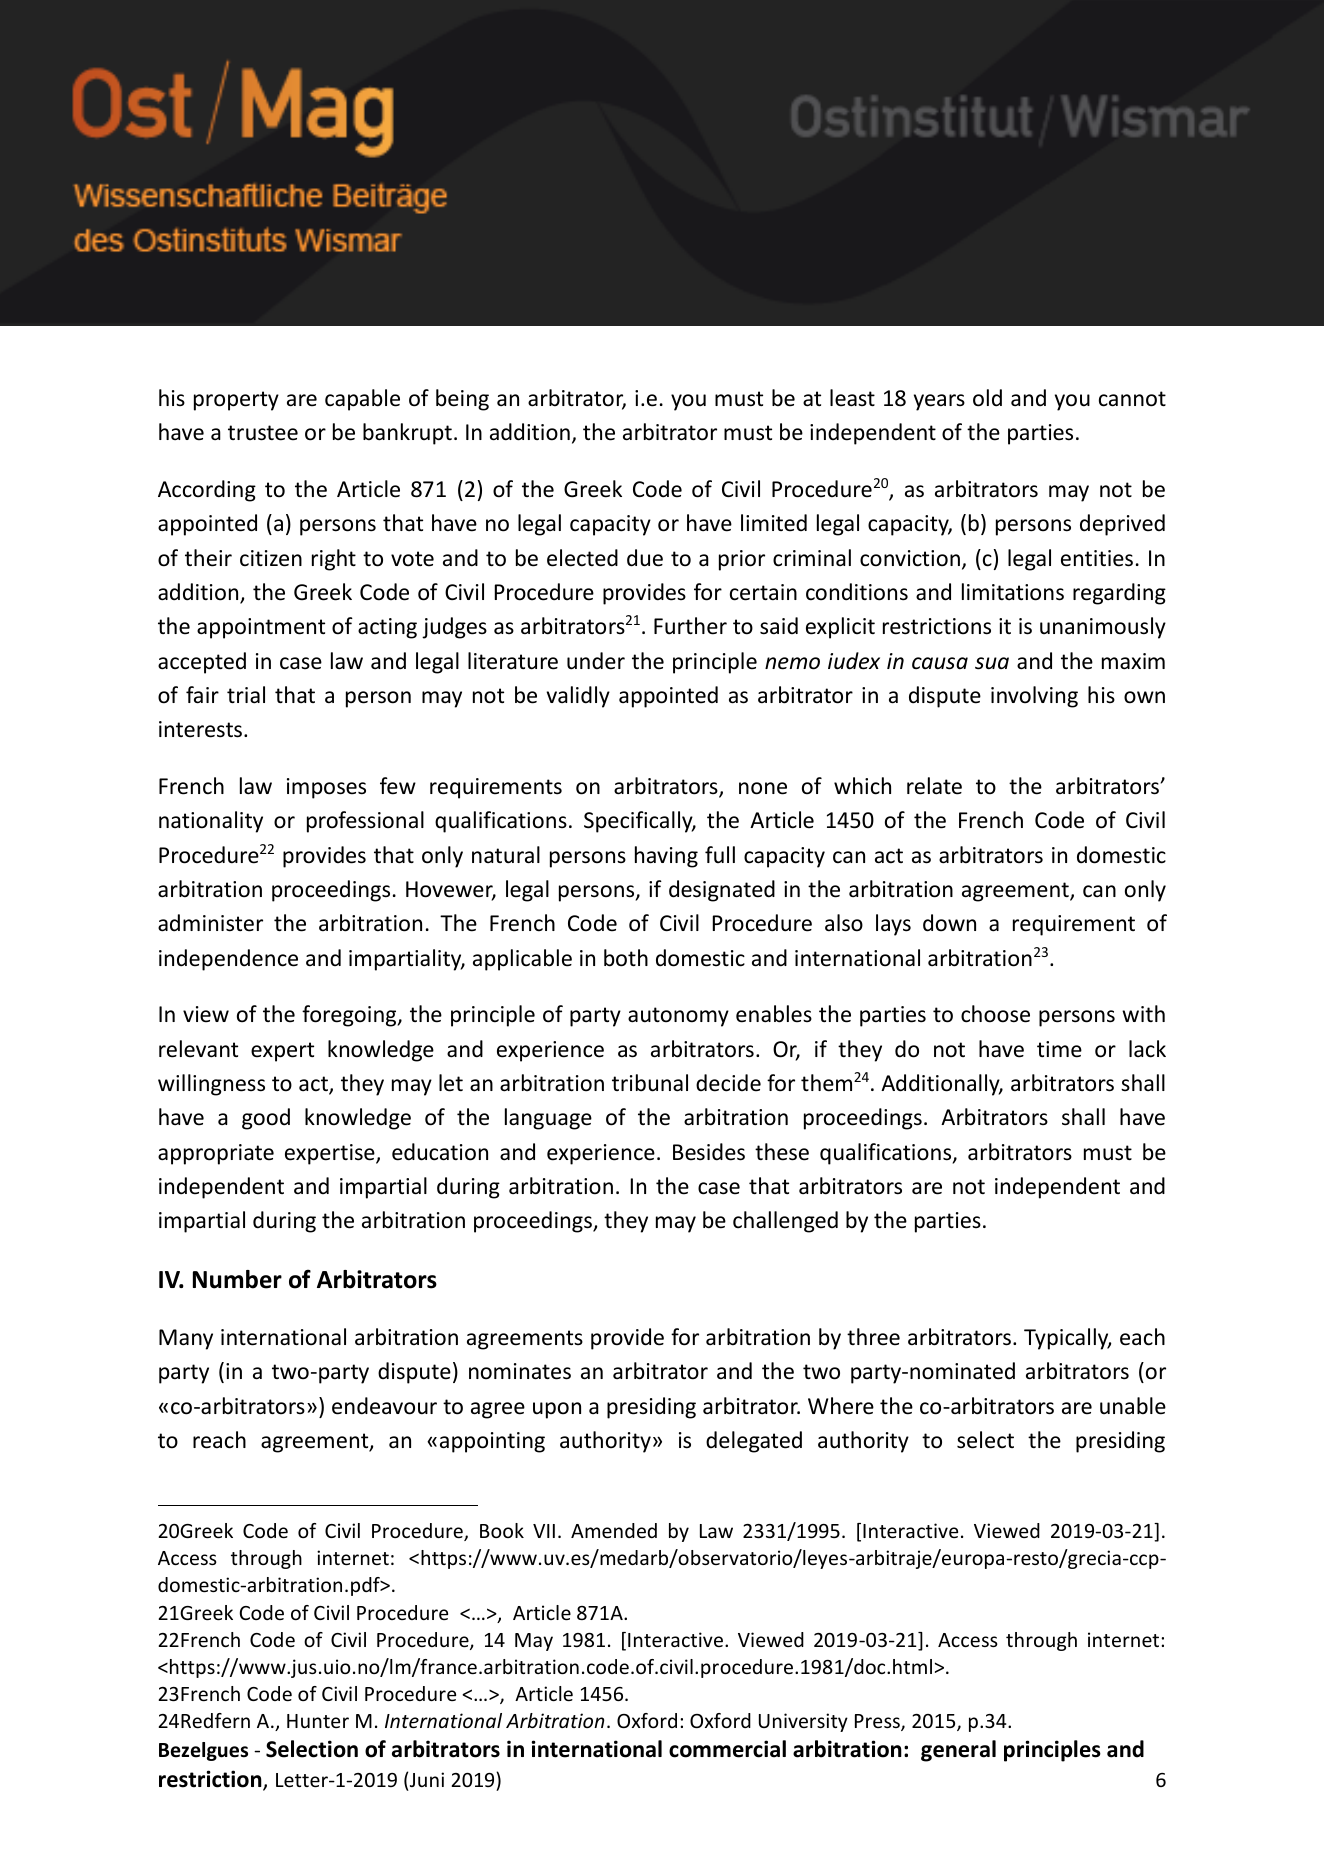  I want to click on old, so click(987, 398).
